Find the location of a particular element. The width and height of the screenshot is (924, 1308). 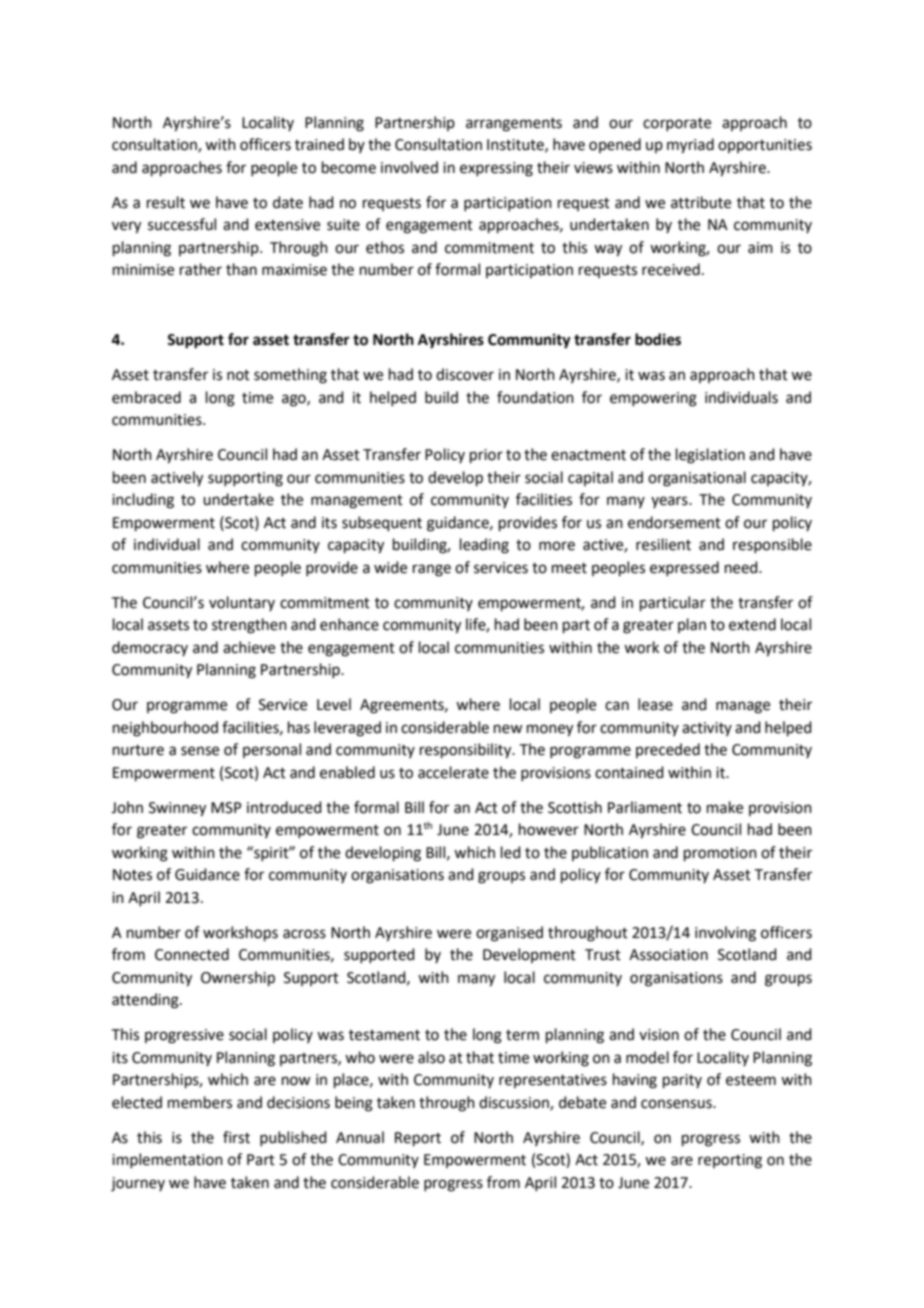

myriad is located at coordinates (690, 146).
